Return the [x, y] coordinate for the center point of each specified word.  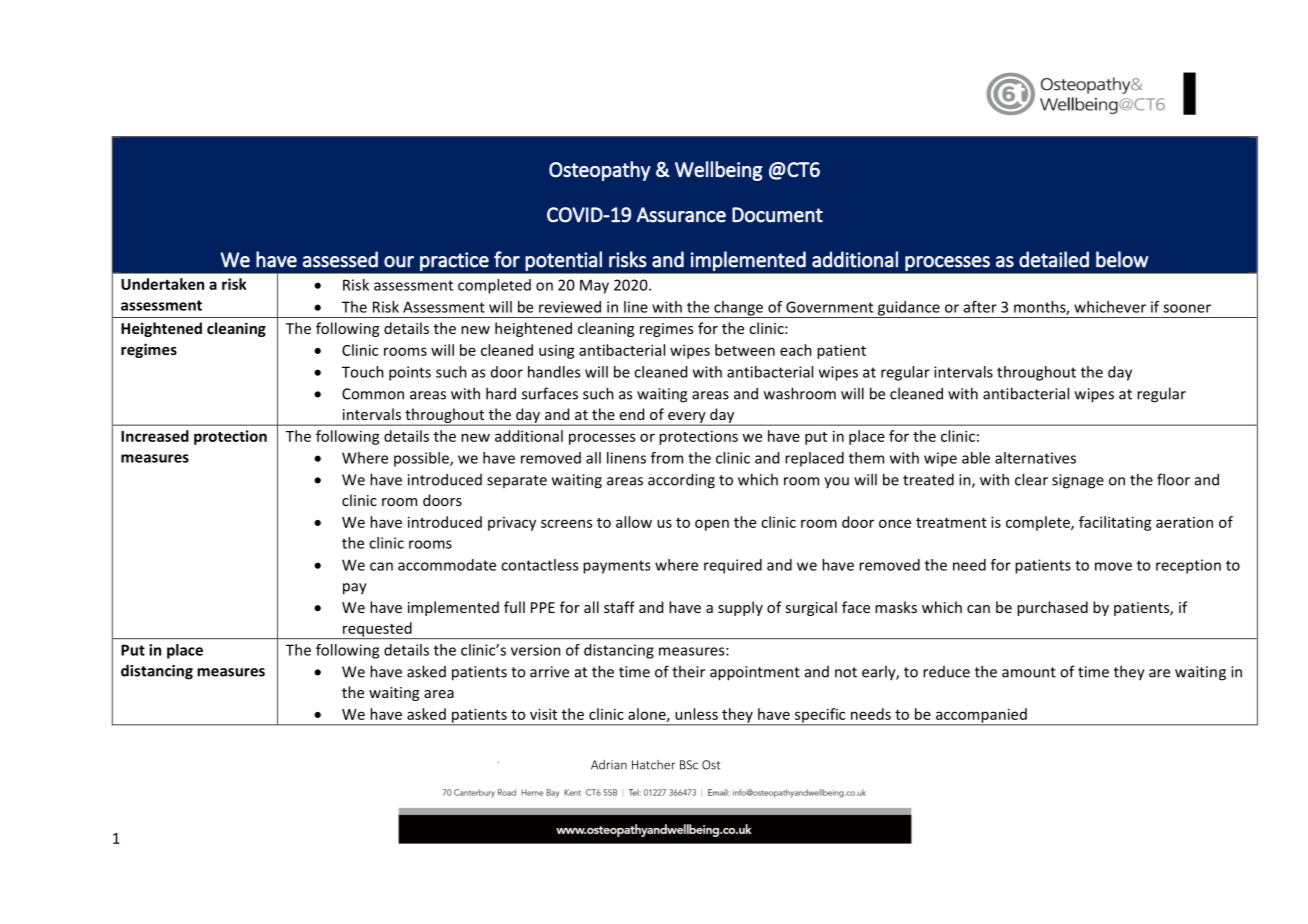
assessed [340, 259]
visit [543, 714]
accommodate [447, 565]
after [980, 307]
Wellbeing [718, 171]
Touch [363, 372]
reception [1188, 566]
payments [616, 567]
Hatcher [653, 765]
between [745, 350]
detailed [1054, 259]
